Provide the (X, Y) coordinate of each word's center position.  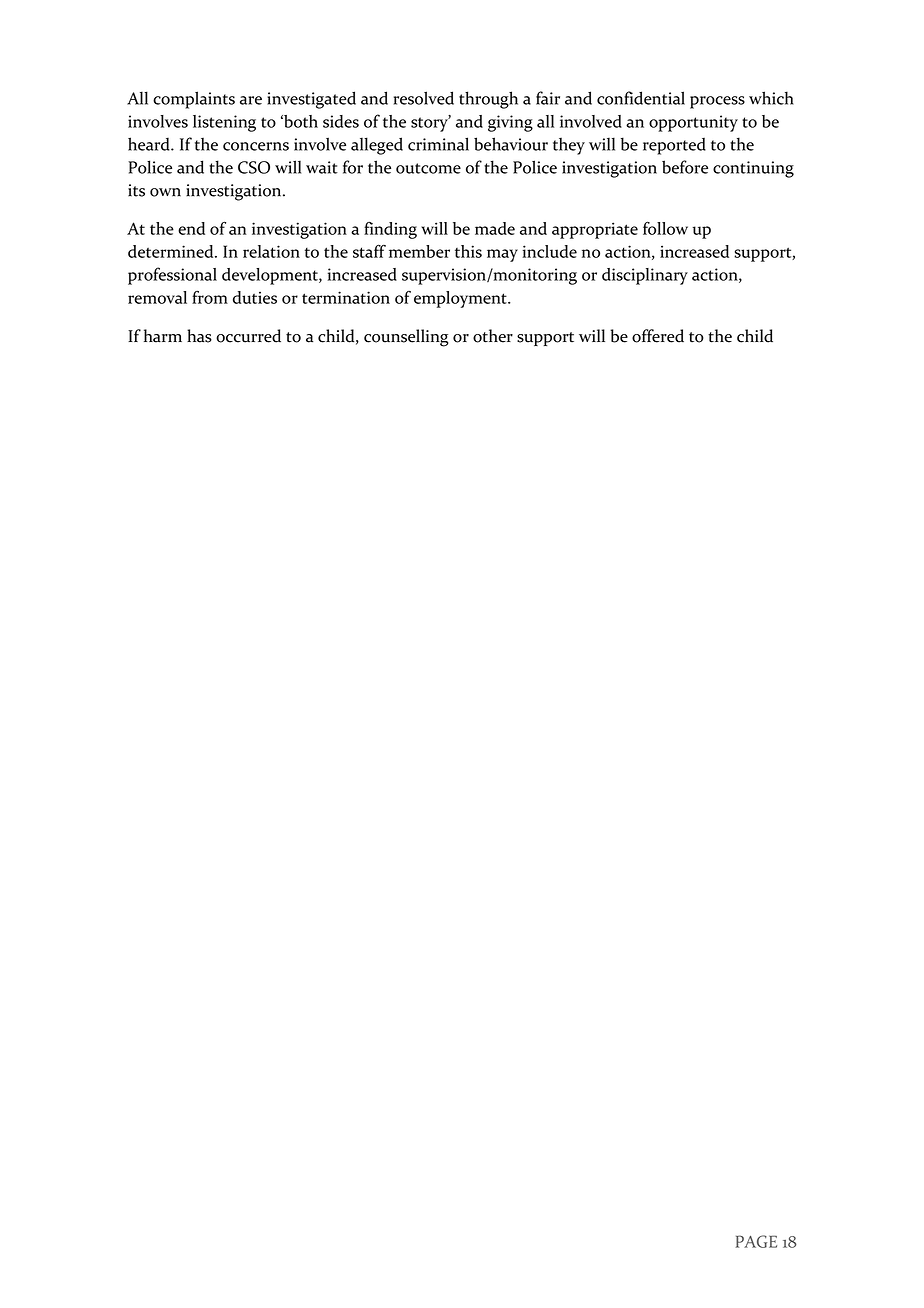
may (502, 255)
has (199, 336)
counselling (406, 338)
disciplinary (645, 276)
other (493, 336)
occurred (248, 336)
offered (658, 336)
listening (224, 123)
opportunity (693, 123)
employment (461, 299)
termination (346, 297)
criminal (438, 144)
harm (163, 336)
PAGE (756, 1241)
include (549, 251)
